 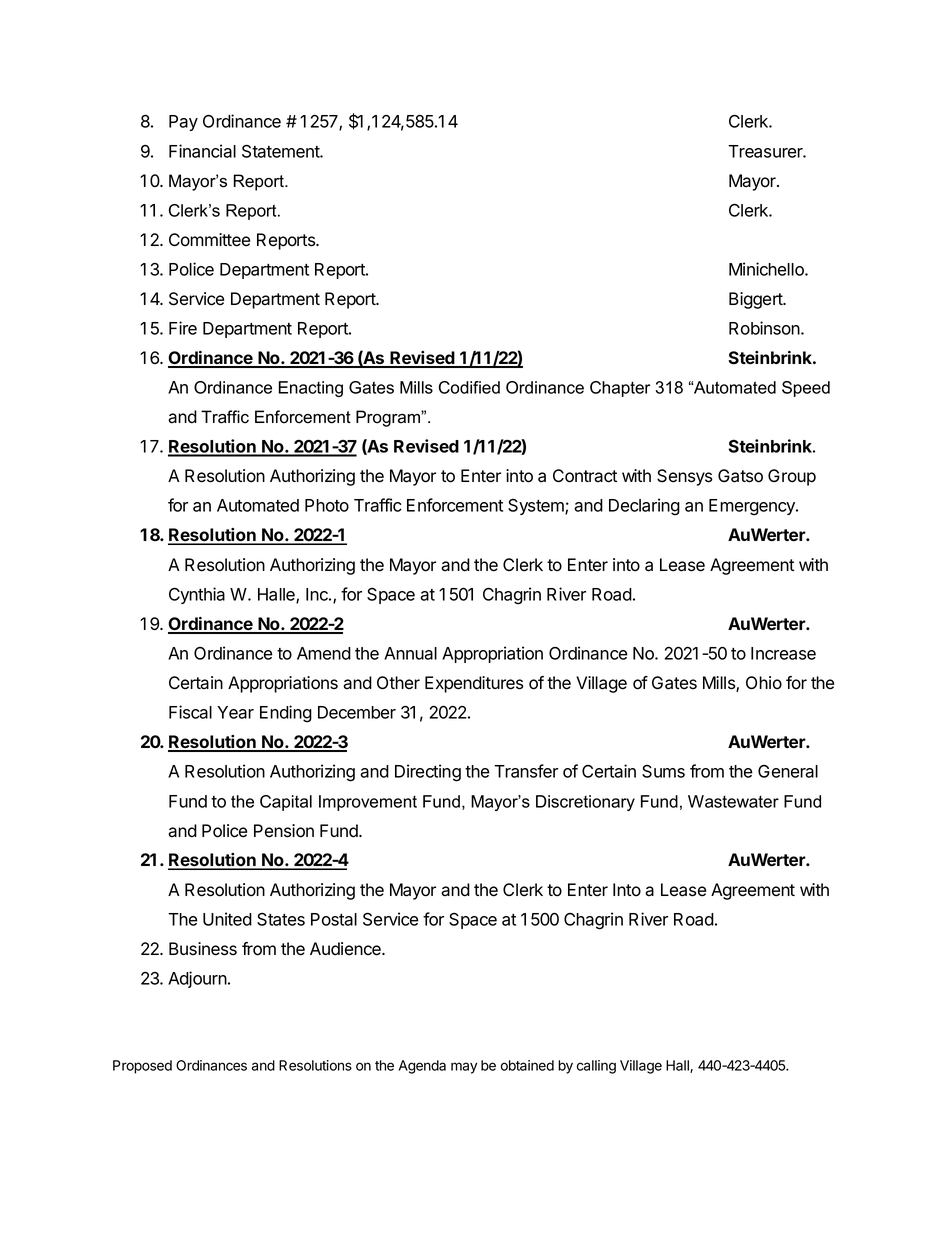 I want to click on Proposed, so click(x=142, y=1067).
